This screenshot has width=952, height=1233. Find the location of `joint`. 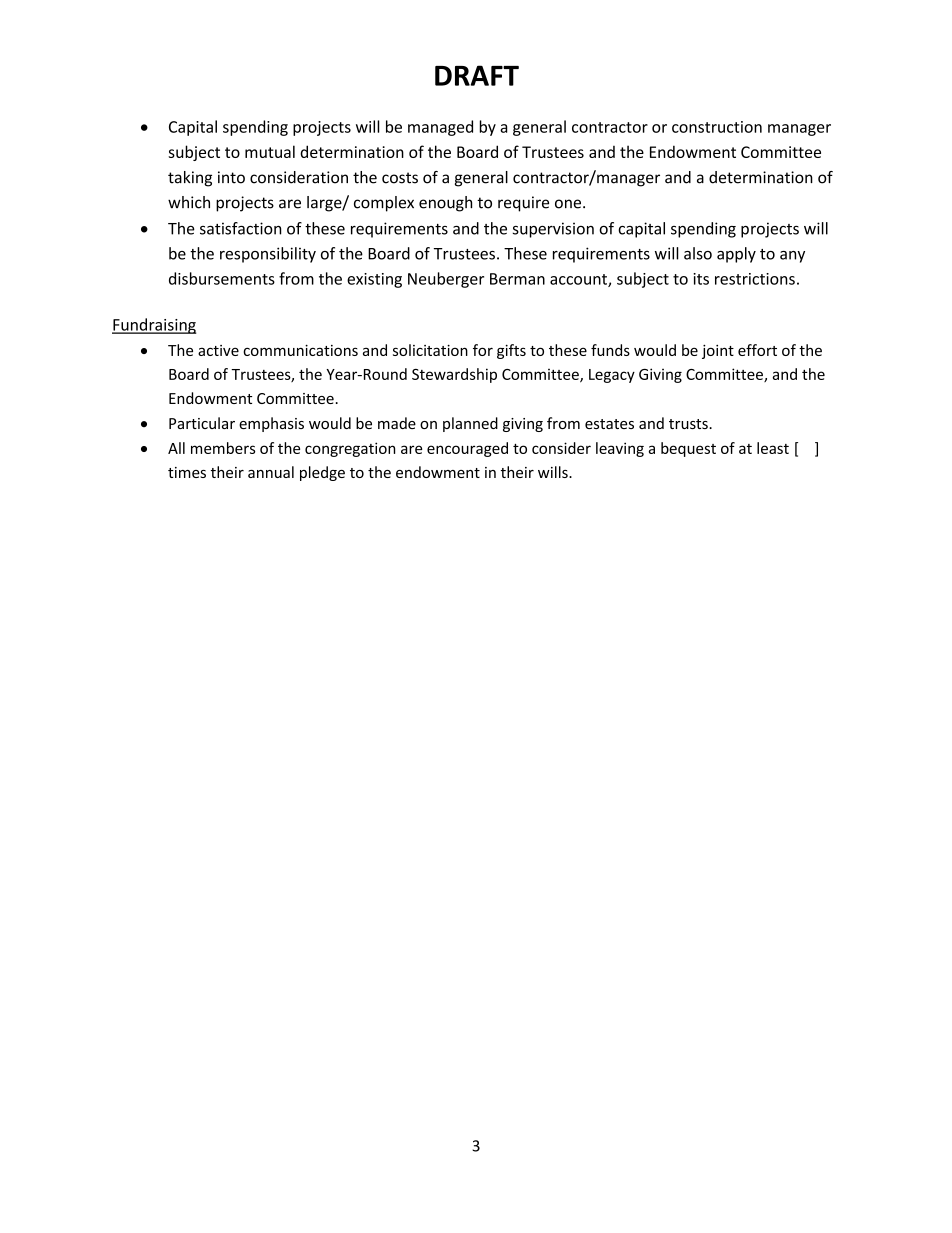

joint is located at coordinates (718, 351).
